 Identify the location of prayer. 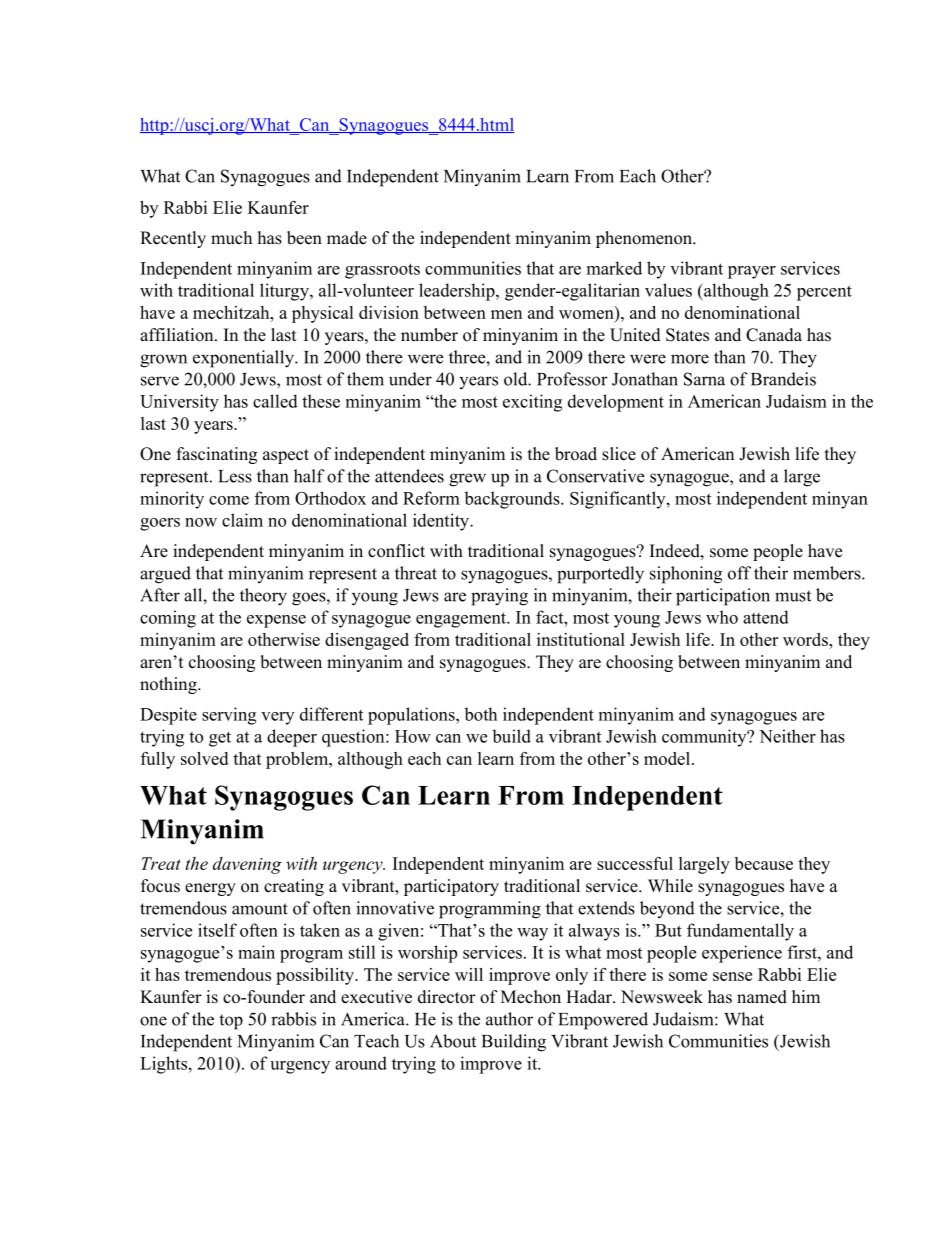
(752, 272).
